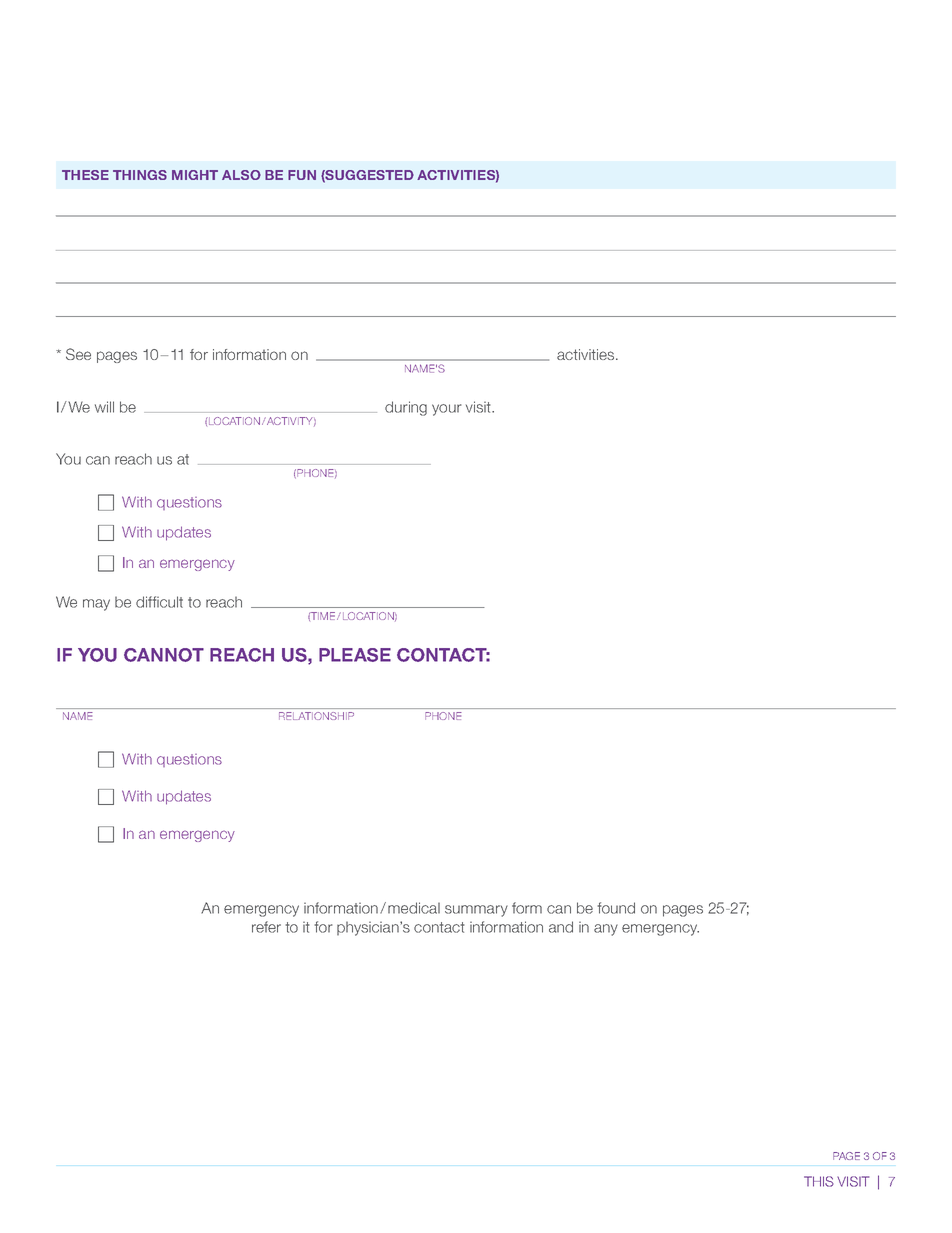  Describe the element at coordinates (140, 175) in the screenshot. I see `THINGS` at that location.
